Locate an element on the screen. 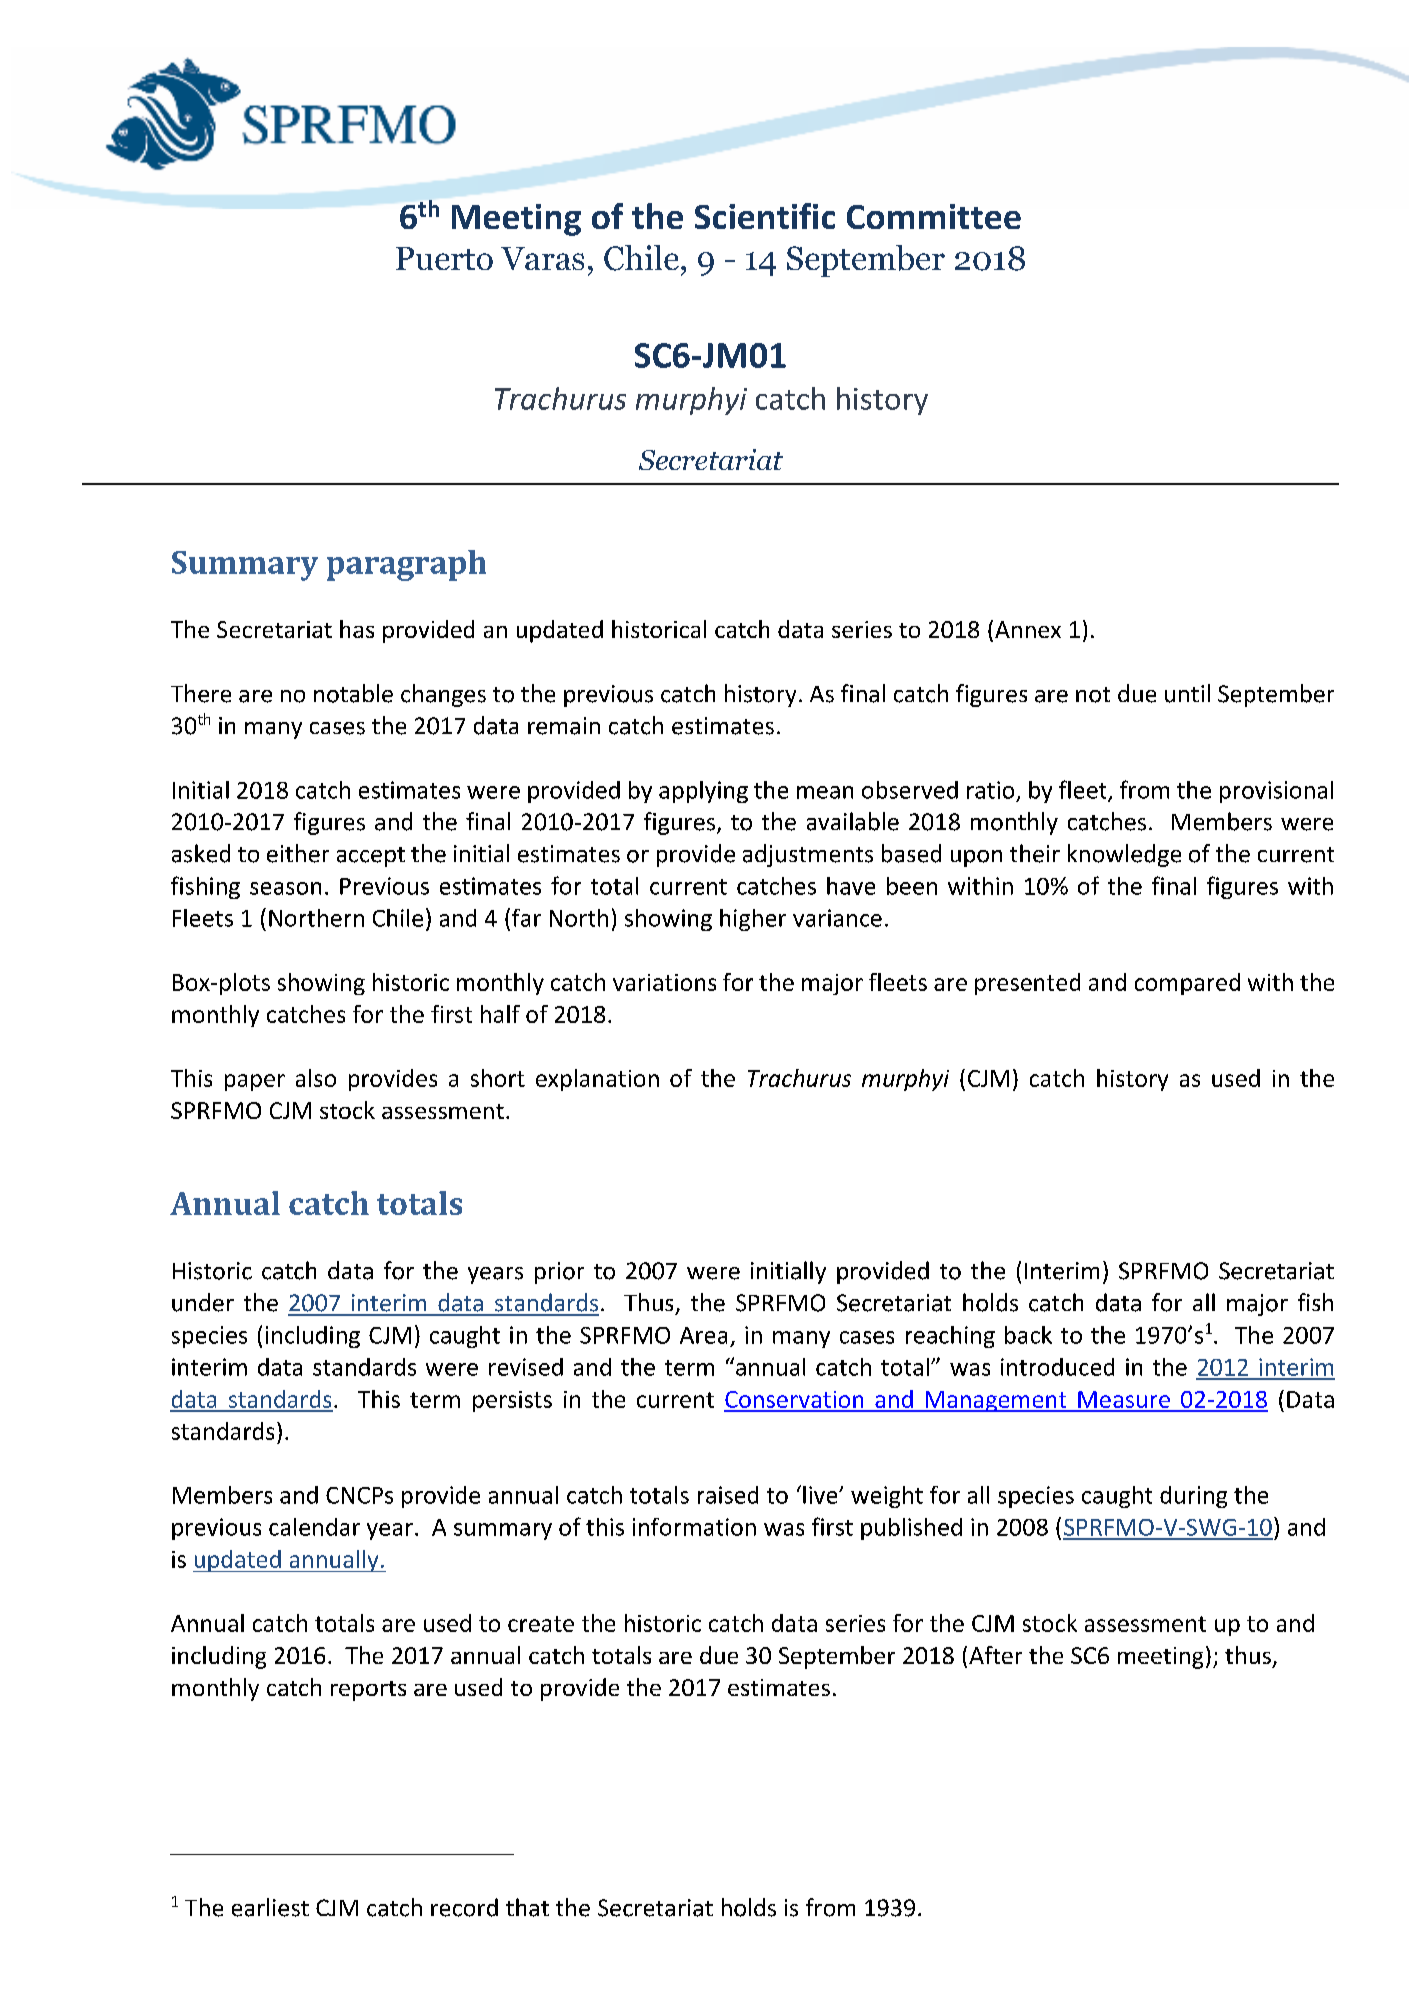 Image resolution: width=1421 pixels, height=2009 pixels. Committee is located at coordinates (934, 216).
